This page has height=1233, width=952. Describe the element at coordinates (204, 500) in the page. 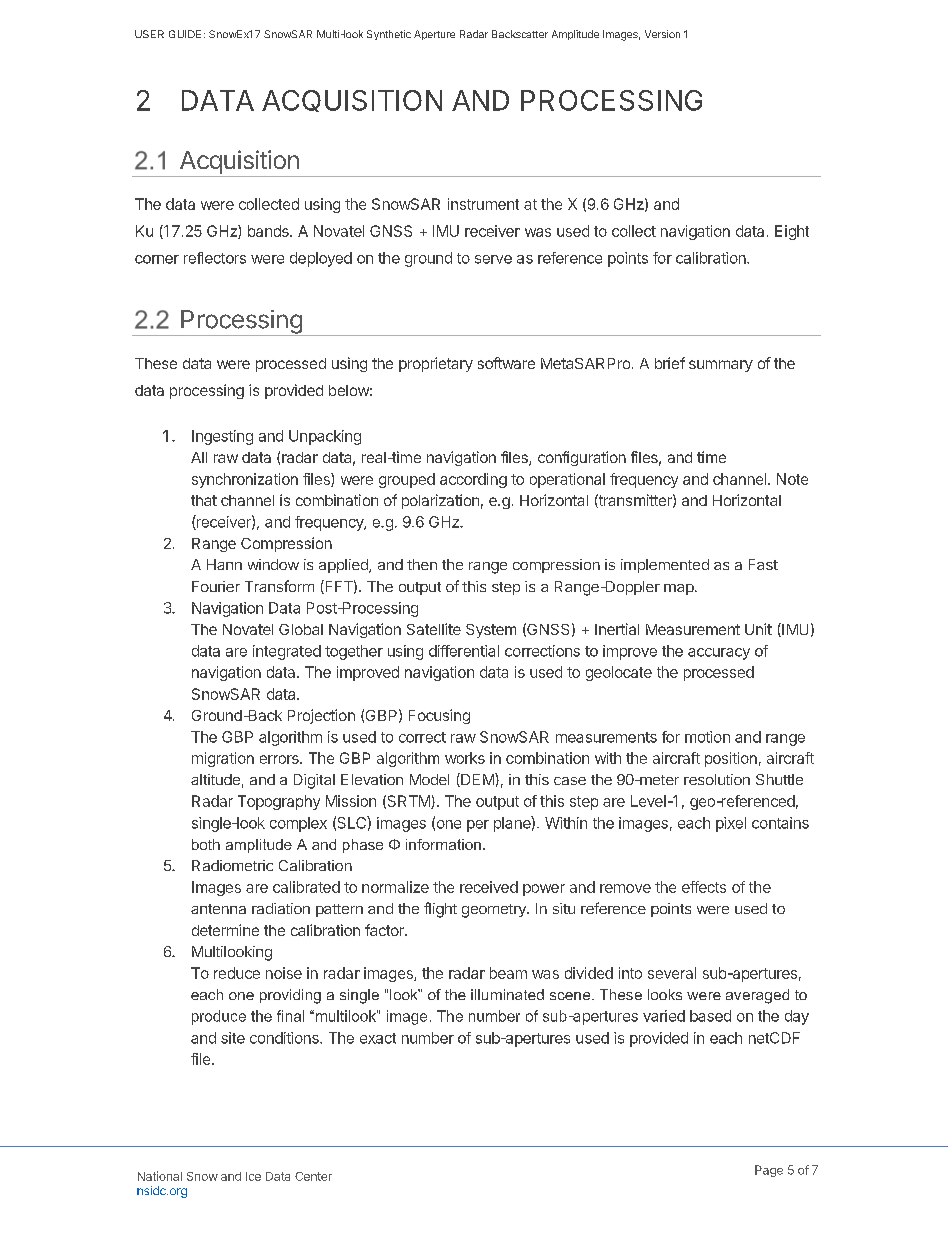

I see `that` at that location.
